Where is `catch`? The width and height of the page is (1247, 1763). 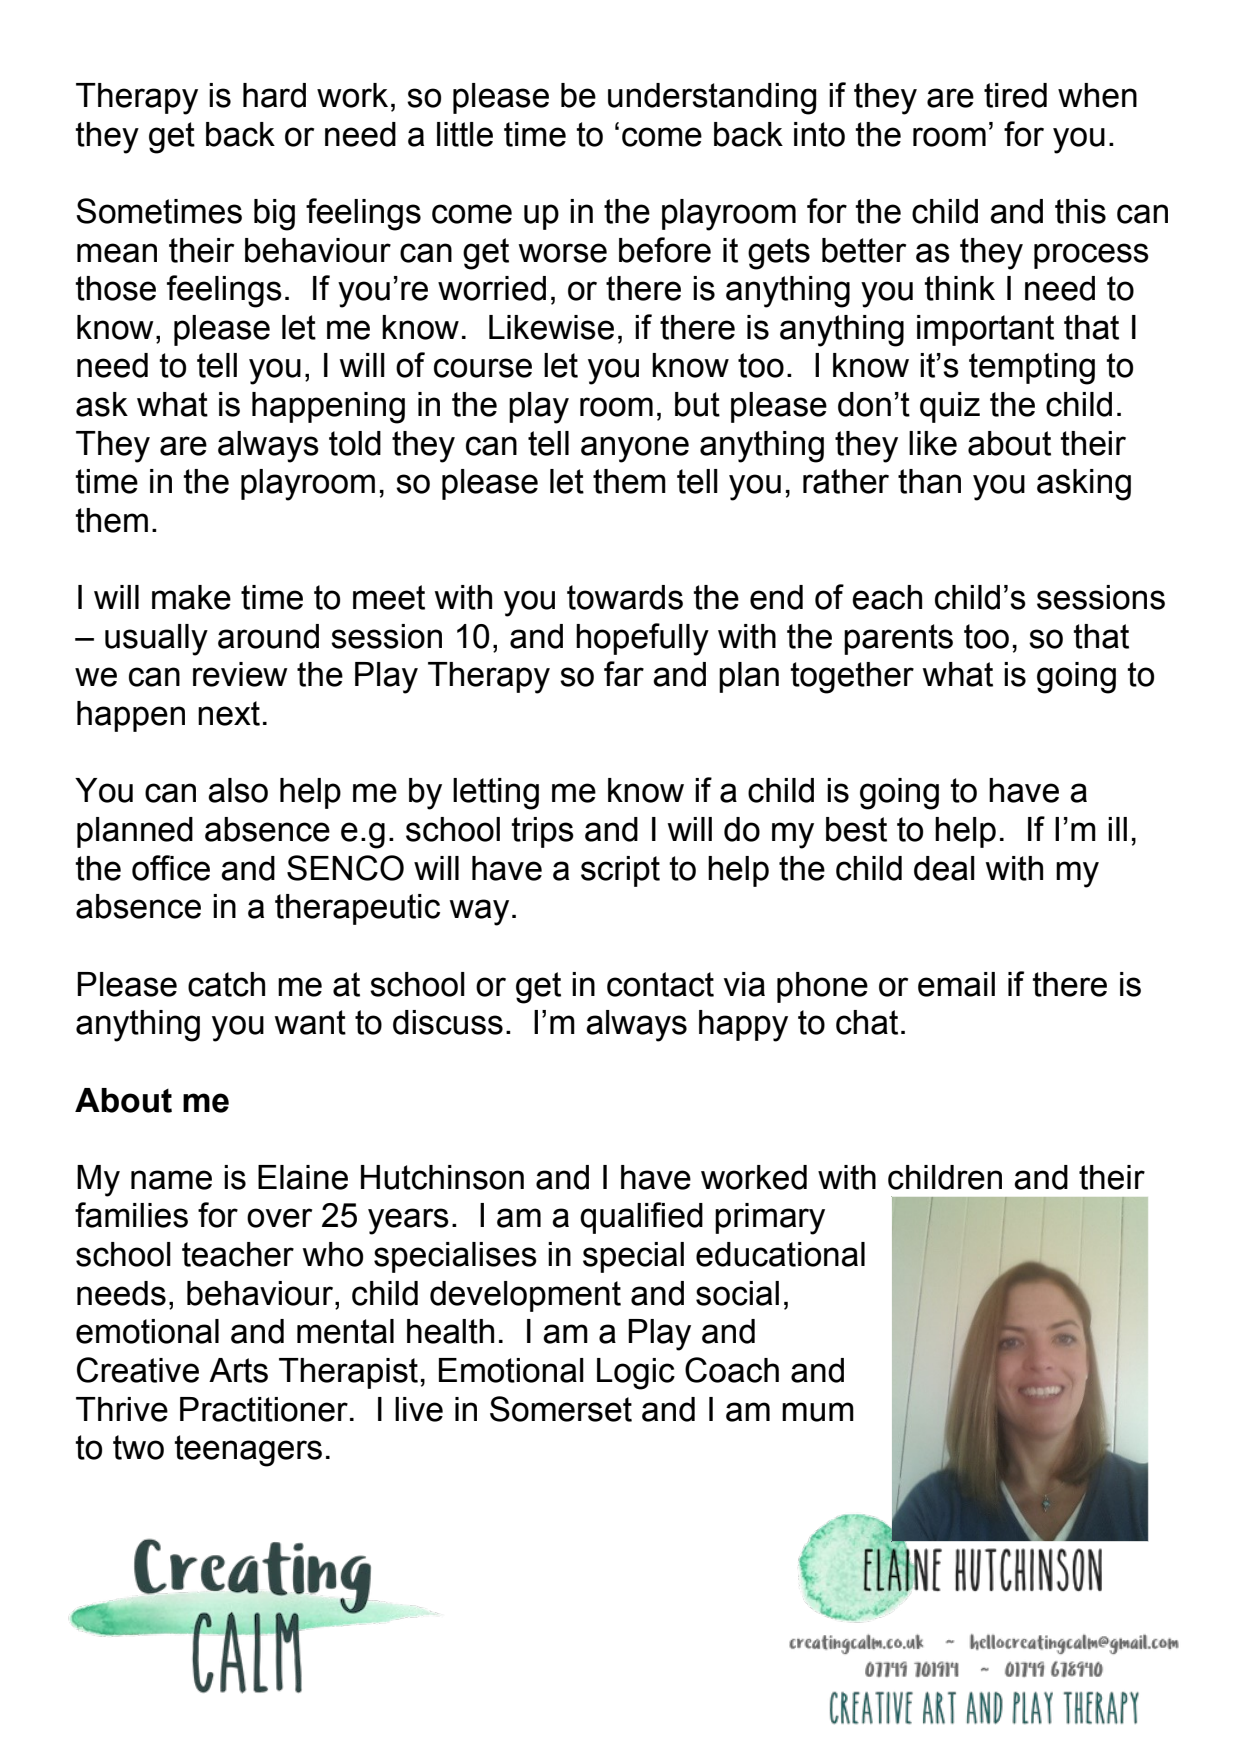
catch is located at coordinates (226, 984).
